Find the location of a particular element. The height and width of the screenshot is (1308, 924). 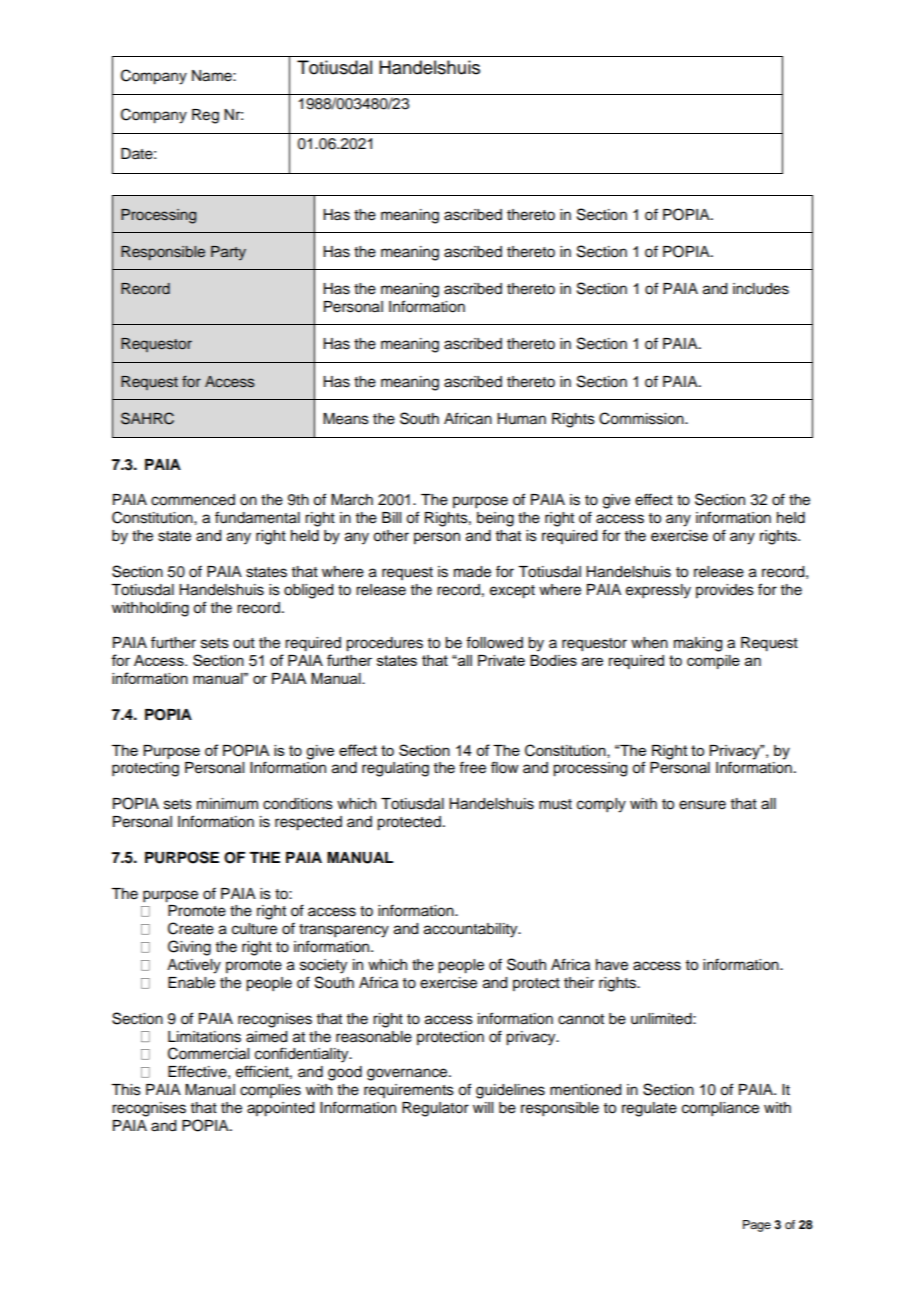

have is located at coordinates (612, 965).
